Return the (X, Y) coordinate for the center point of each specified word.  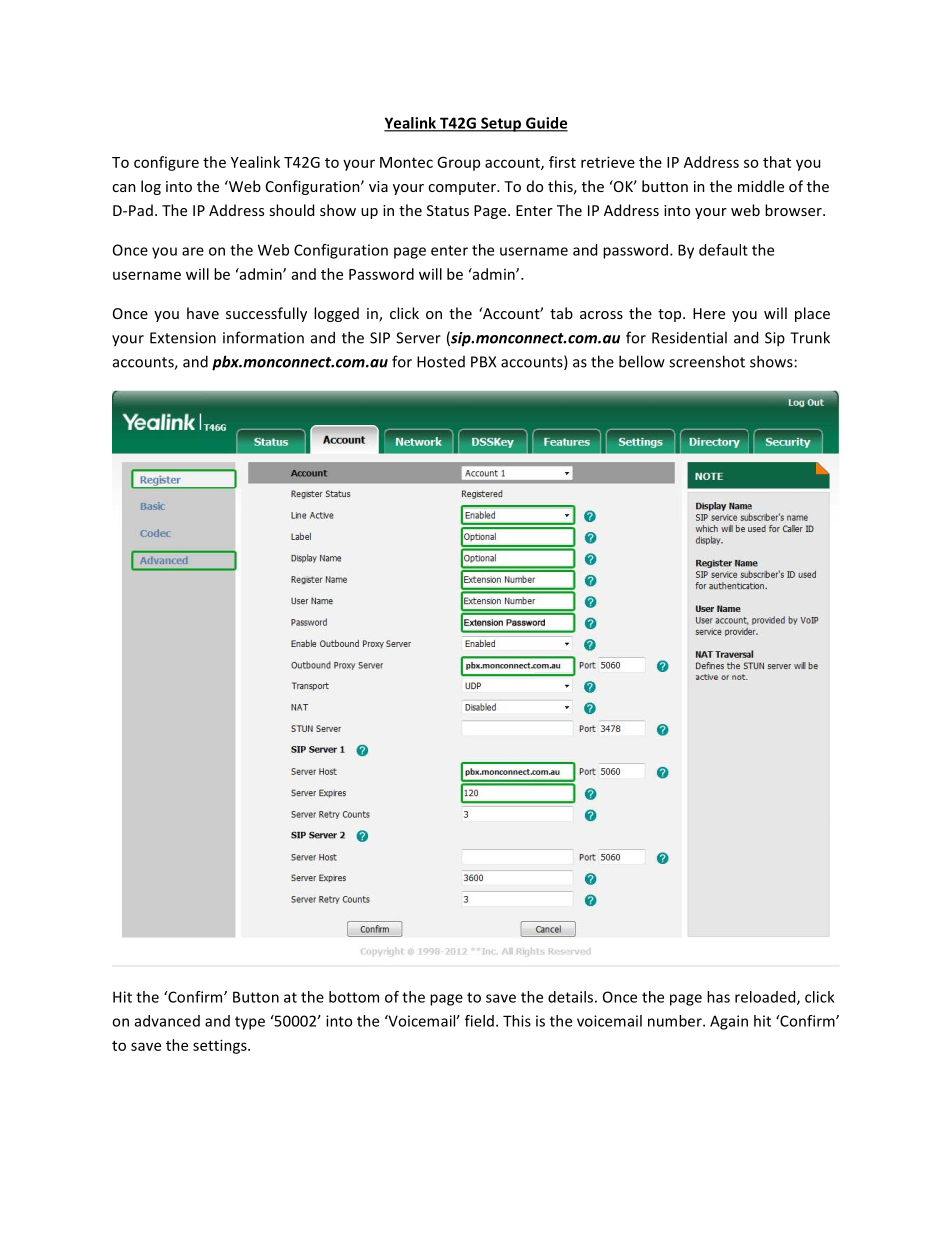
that (777, 162)
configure (166, 163)
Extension (183, 338)
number (676, 1021)
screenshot (707, 361)
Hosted (441, 362)
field (479, 1021)
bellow (642, 361)
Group (458, 163)
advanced (167, 1021)
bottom (354, 997)
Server (418, 338)
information (263, 337)
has (718, 997)
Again (729, 1022)
